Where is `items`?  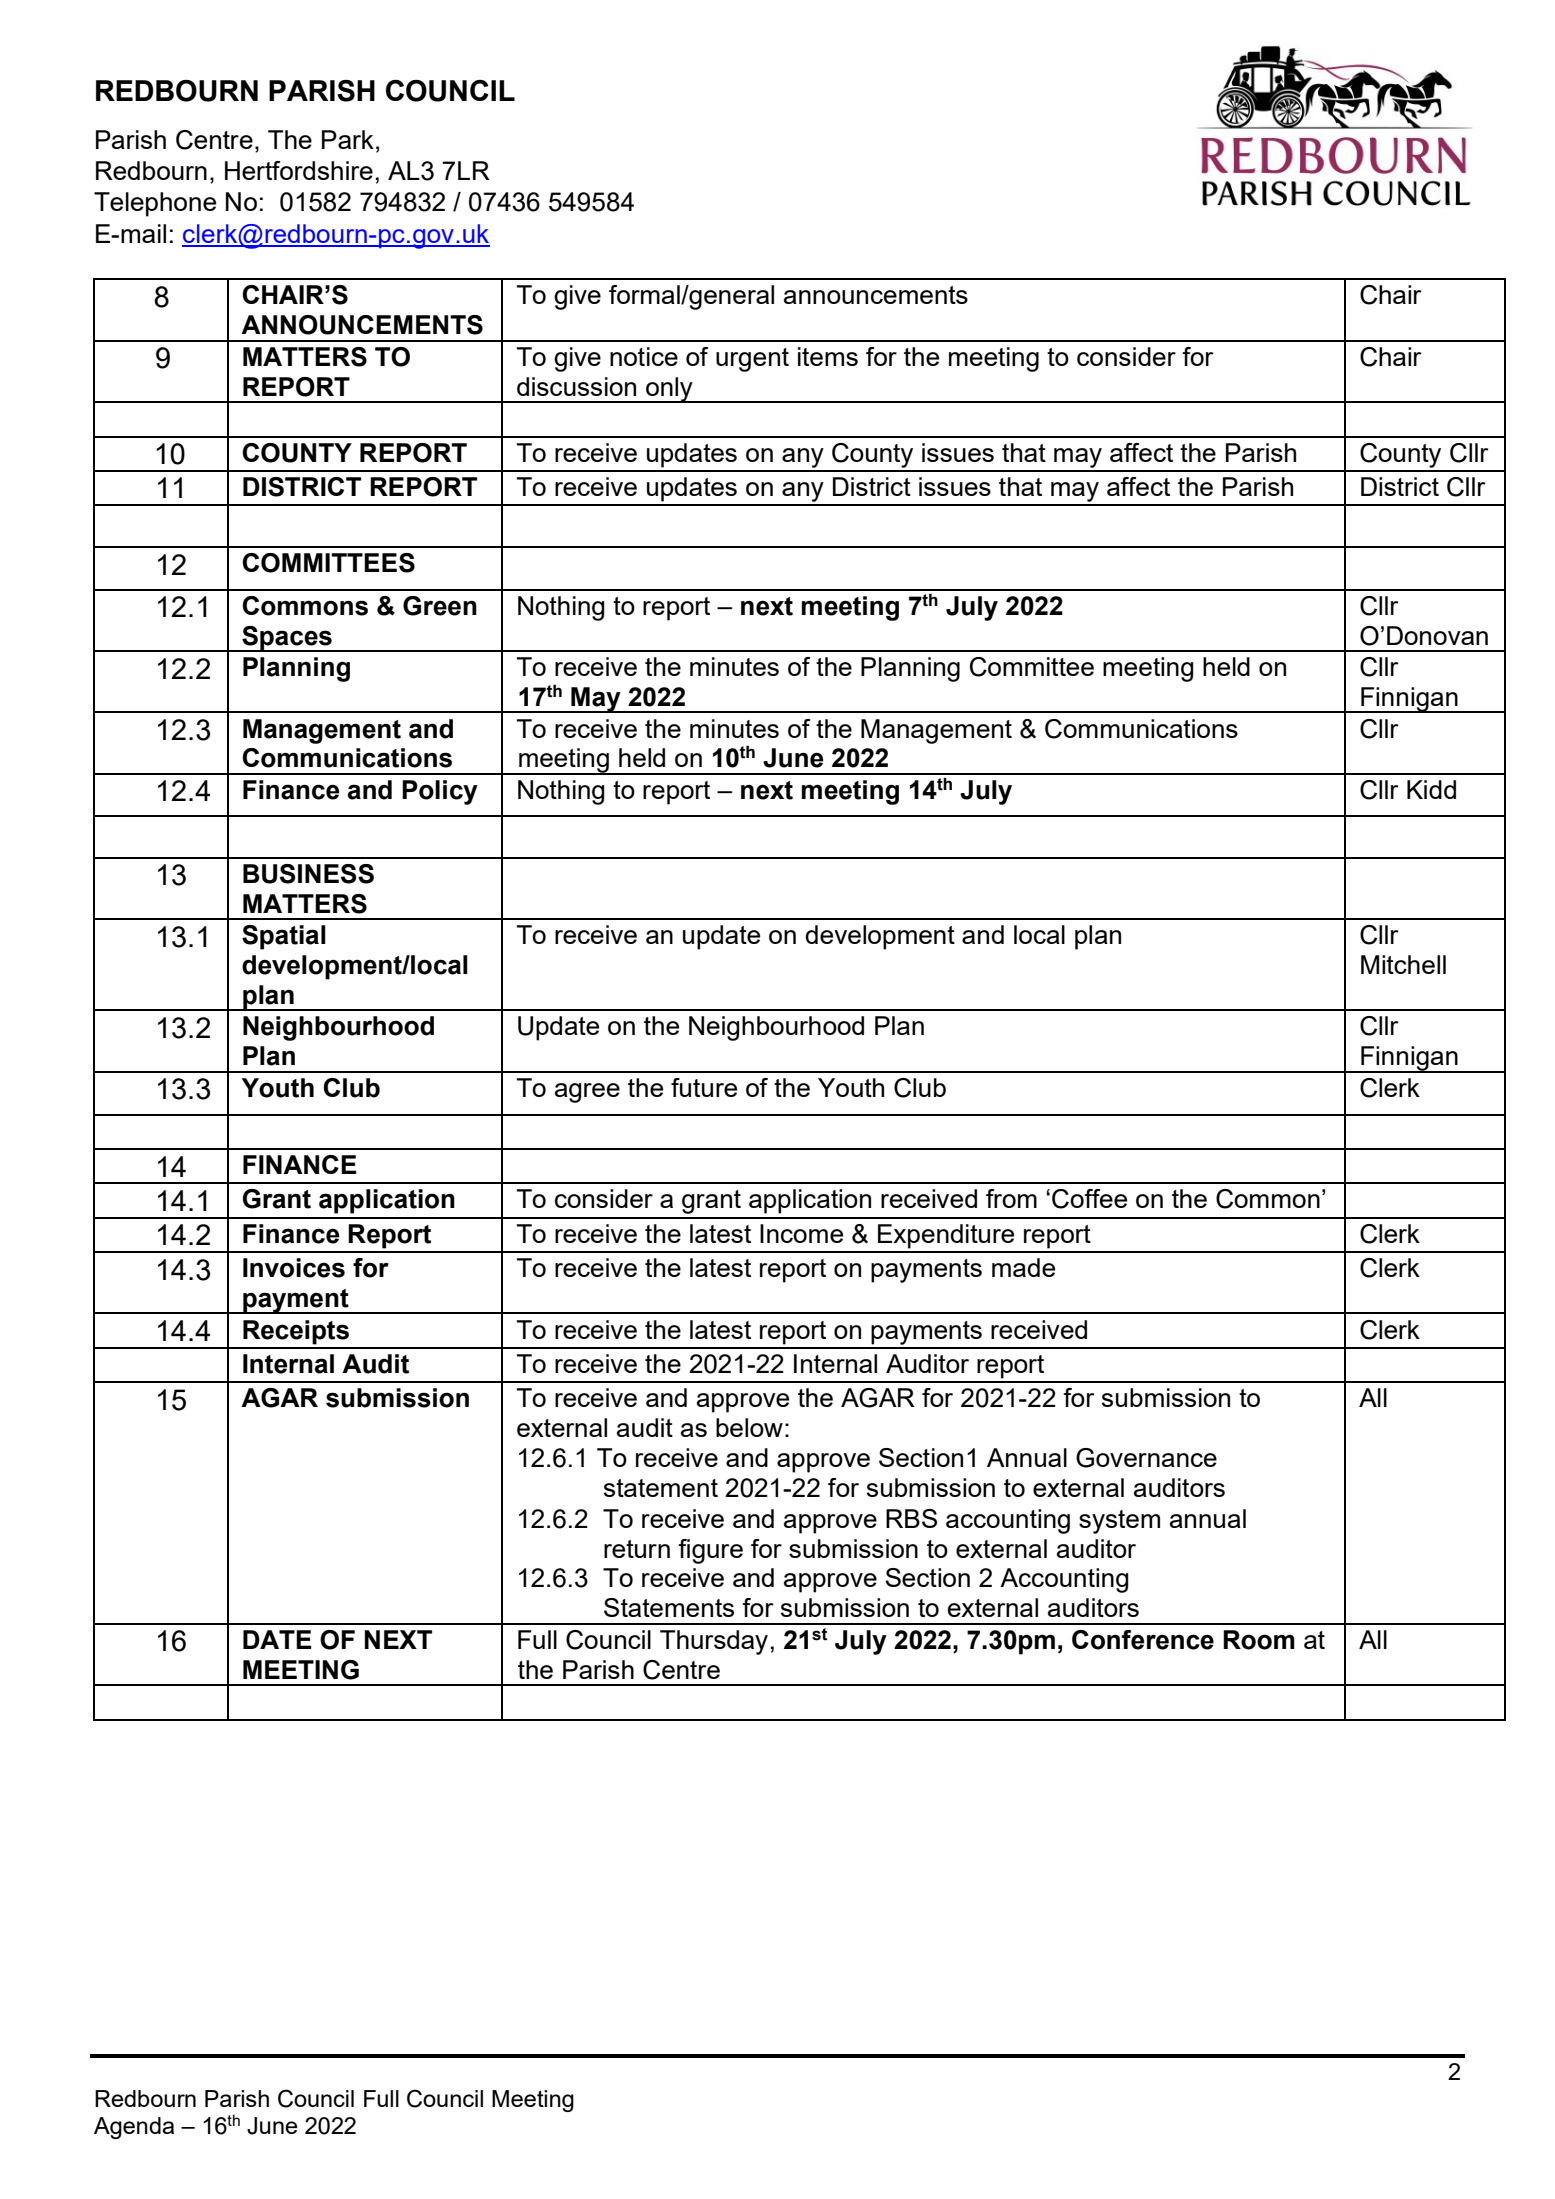
items is located at coordinates (828, 356).
